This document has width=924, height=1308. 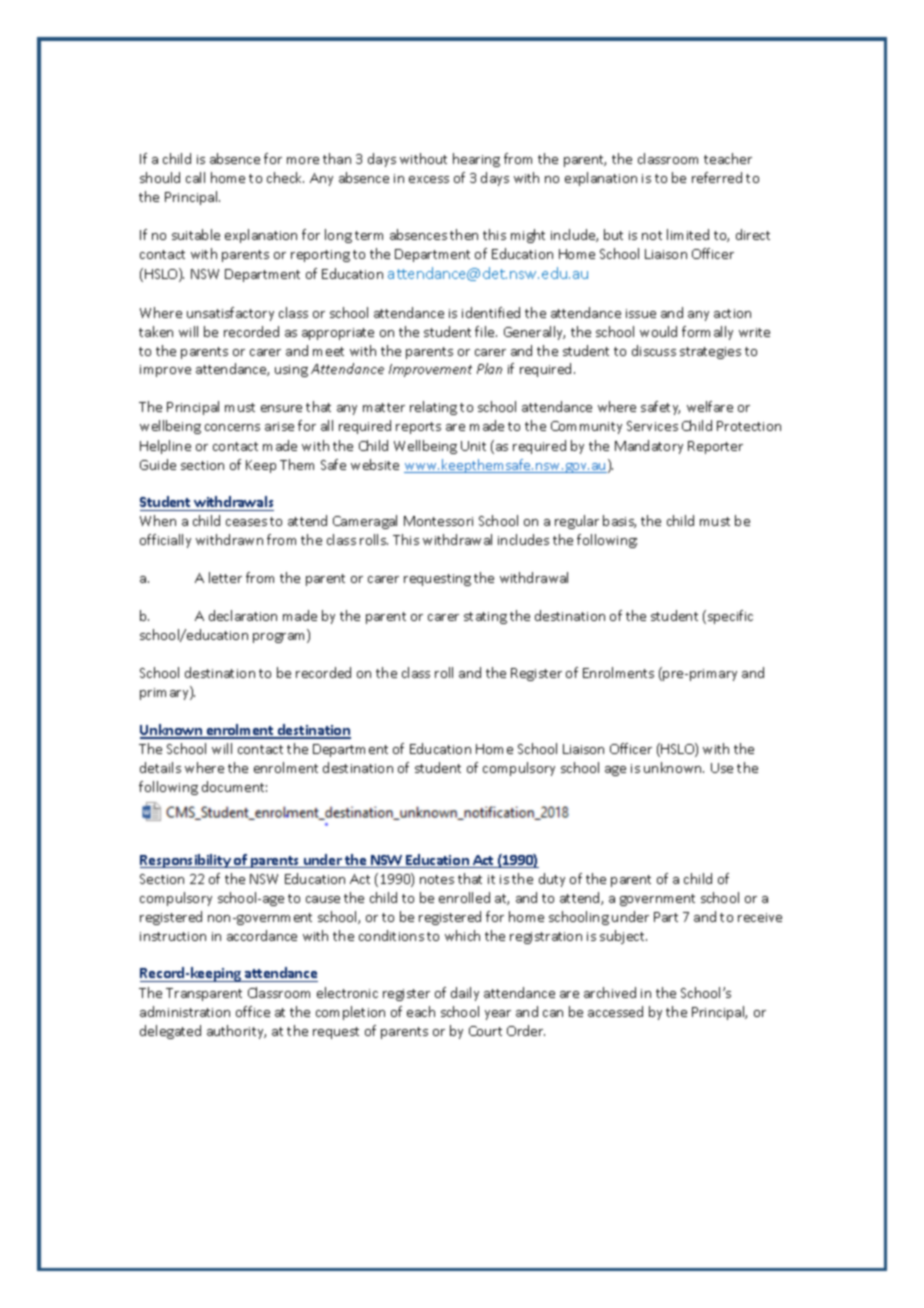 What do you see at coordinates (552, 880) in the document?
I see `duty` at bounding box center [552, 880].
